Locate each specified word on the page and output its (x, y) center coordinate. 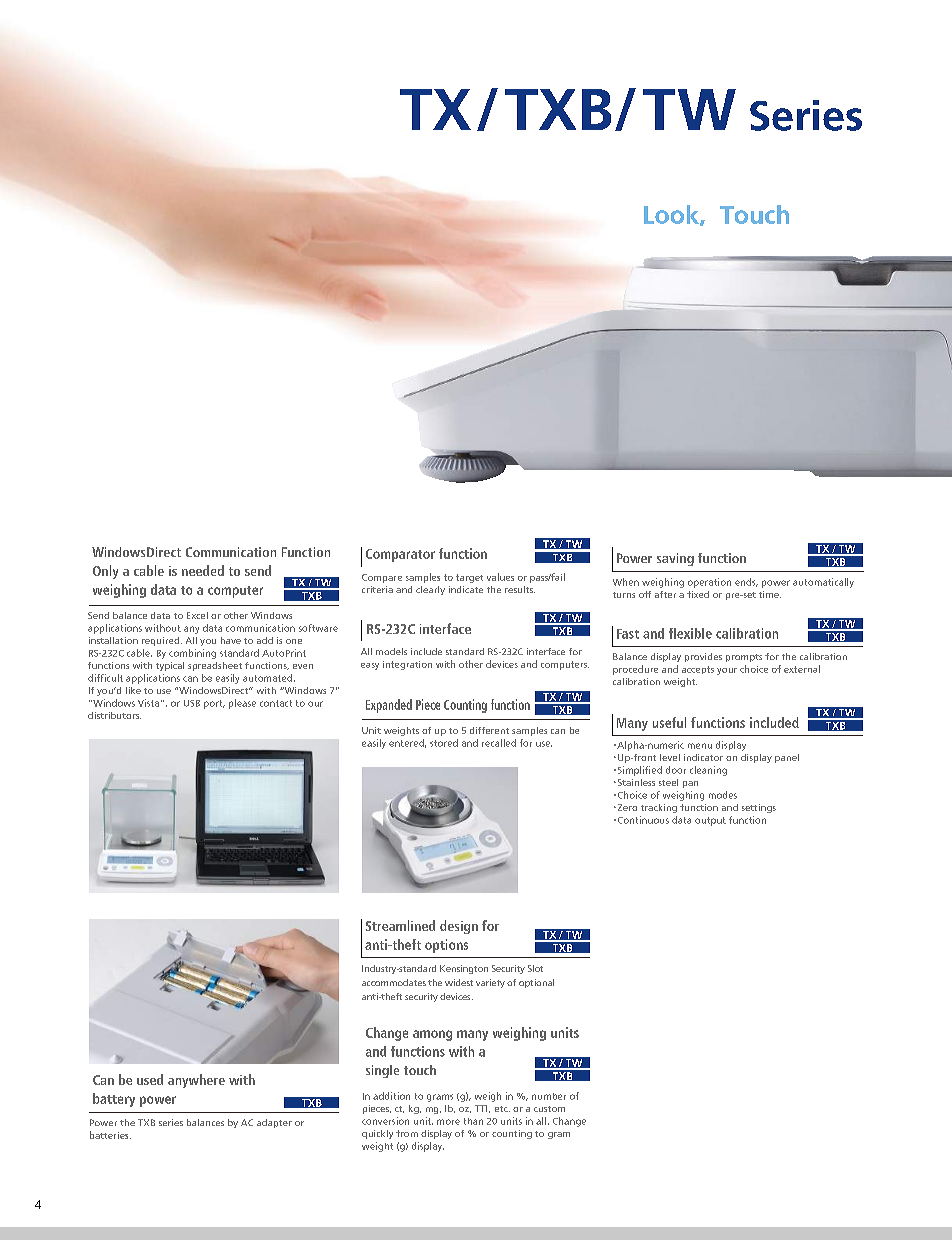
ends (746, 582)
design (459, 927)
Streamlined (400, 925)
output (710, 821)
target (469, 578)
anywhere (196, 1081)
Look (672, 215)
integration (407, 665)
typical (170, 666)
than (473, 1121)
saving (675, 559)
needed (203, 570)
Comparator (400, 555)
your (727, 671)
